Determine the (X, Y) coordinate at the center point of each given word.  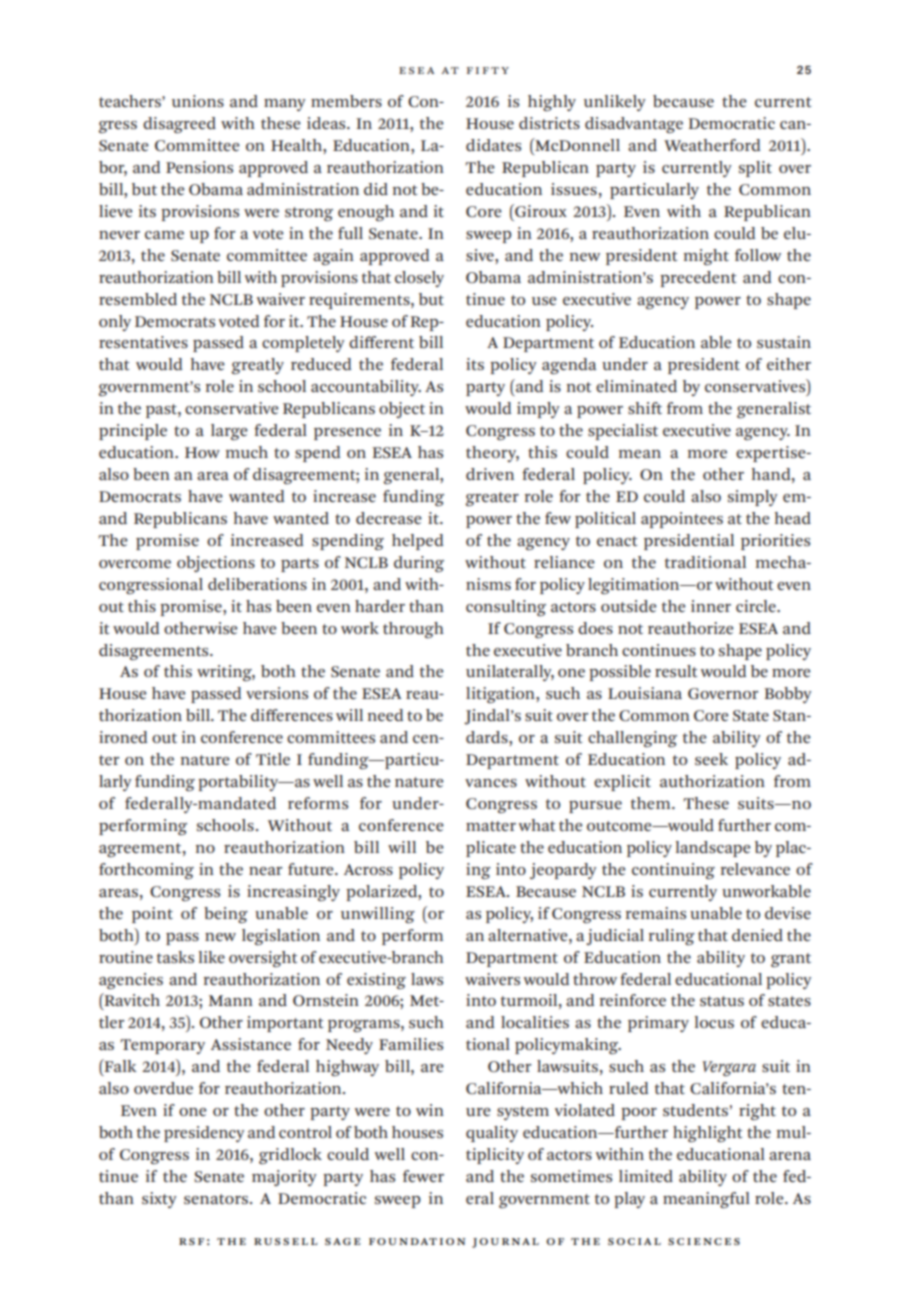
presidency (204, 1134)
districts (549, 123)
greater (492, 499)
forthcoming (146, 871)
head (793, 518)
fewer (423, 1176)
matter (491, 826)
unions (198, 101)
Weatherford (712, 145)
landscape (713, 849)
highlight (707, 1134)
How (202, 452)
